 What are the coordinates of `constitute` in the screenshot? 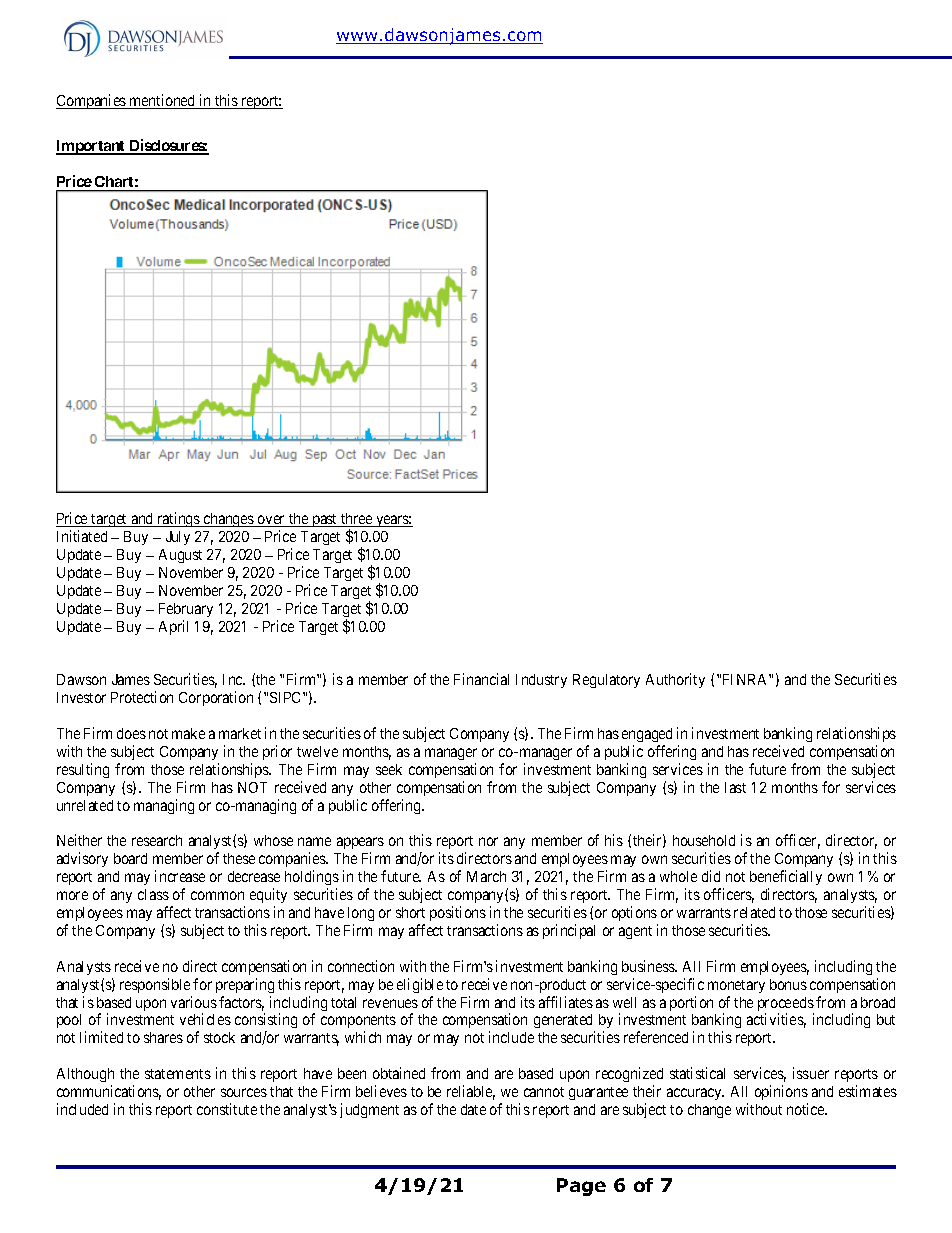 It's located at (227, 1109).
